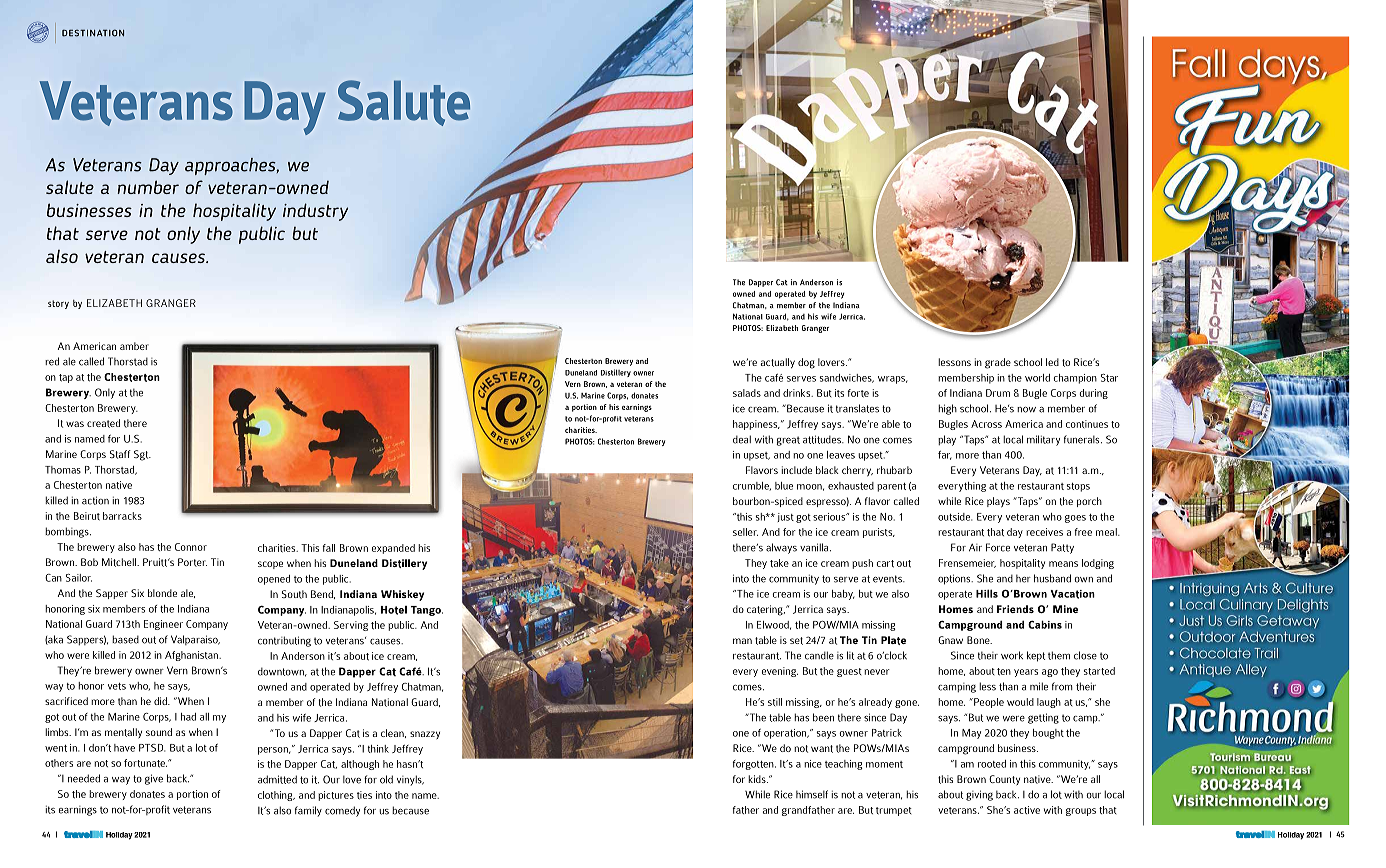 The width and height of the screenshot is (1386, 868). What do you see at coordinates (986, 424) in the screenshot?
I see `Across` at bounding box center [986, 424].
